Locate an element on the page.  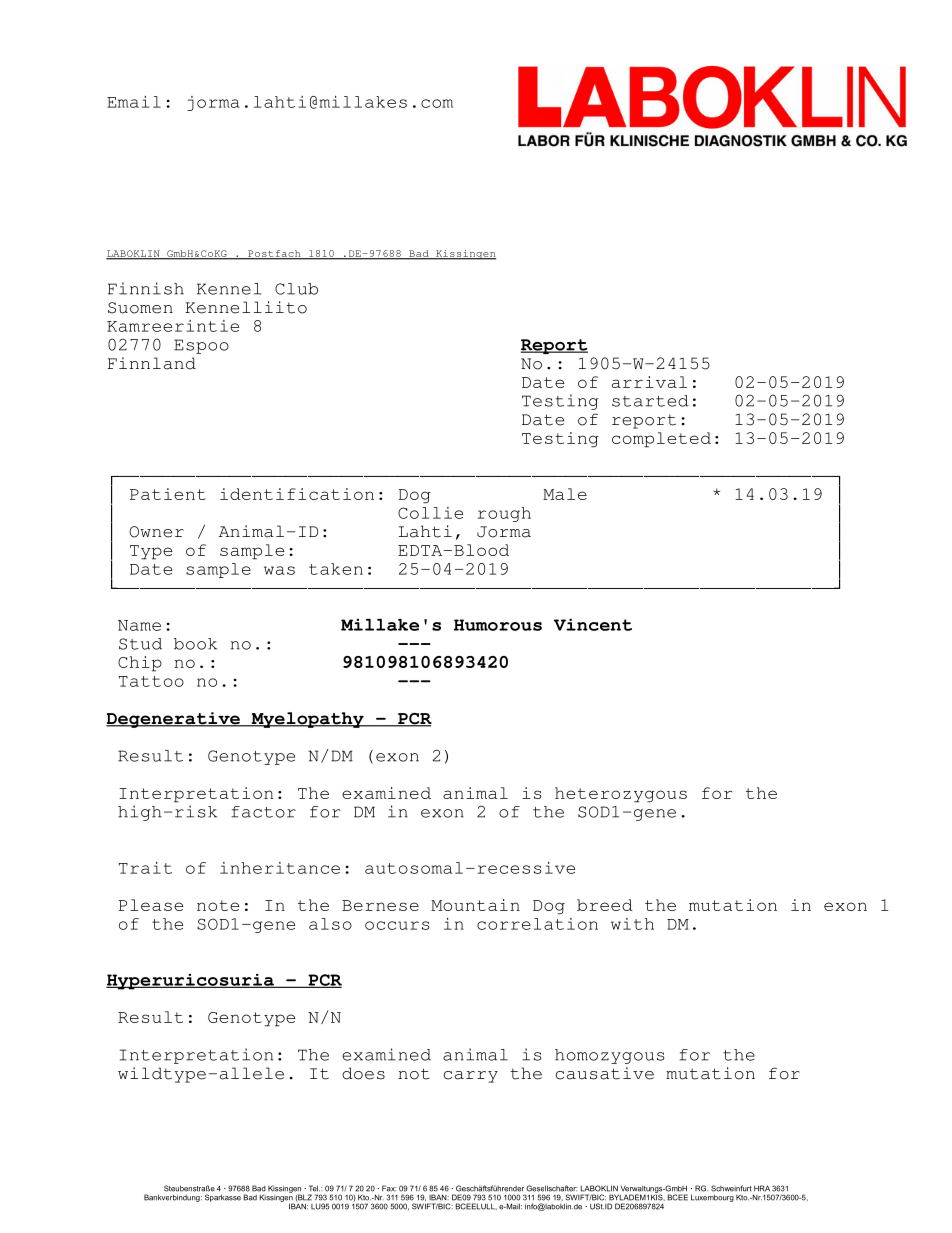
arrival is located at coordinates (649, 382).
